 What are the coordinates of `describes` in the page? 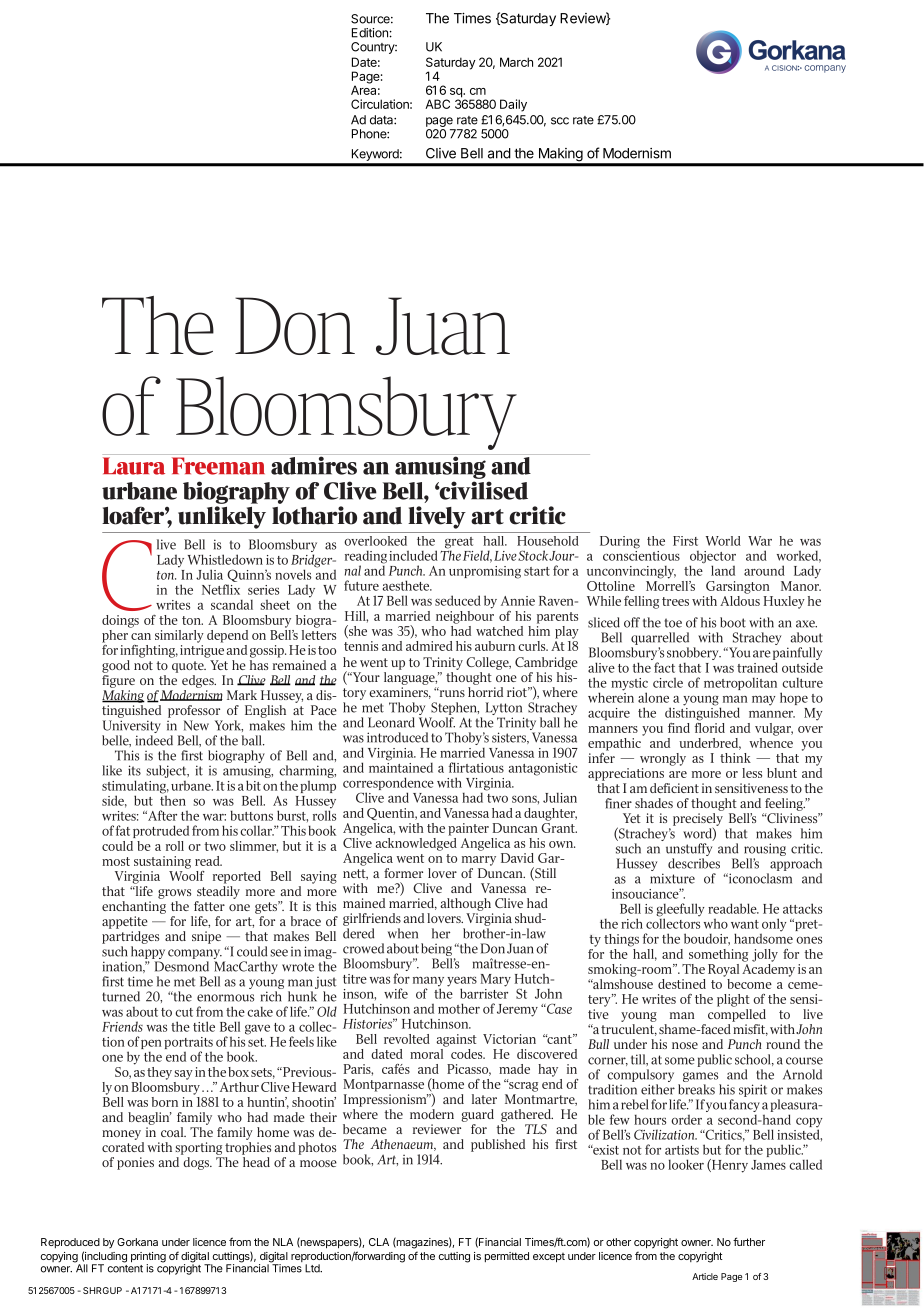 It's located at (694, 863).
